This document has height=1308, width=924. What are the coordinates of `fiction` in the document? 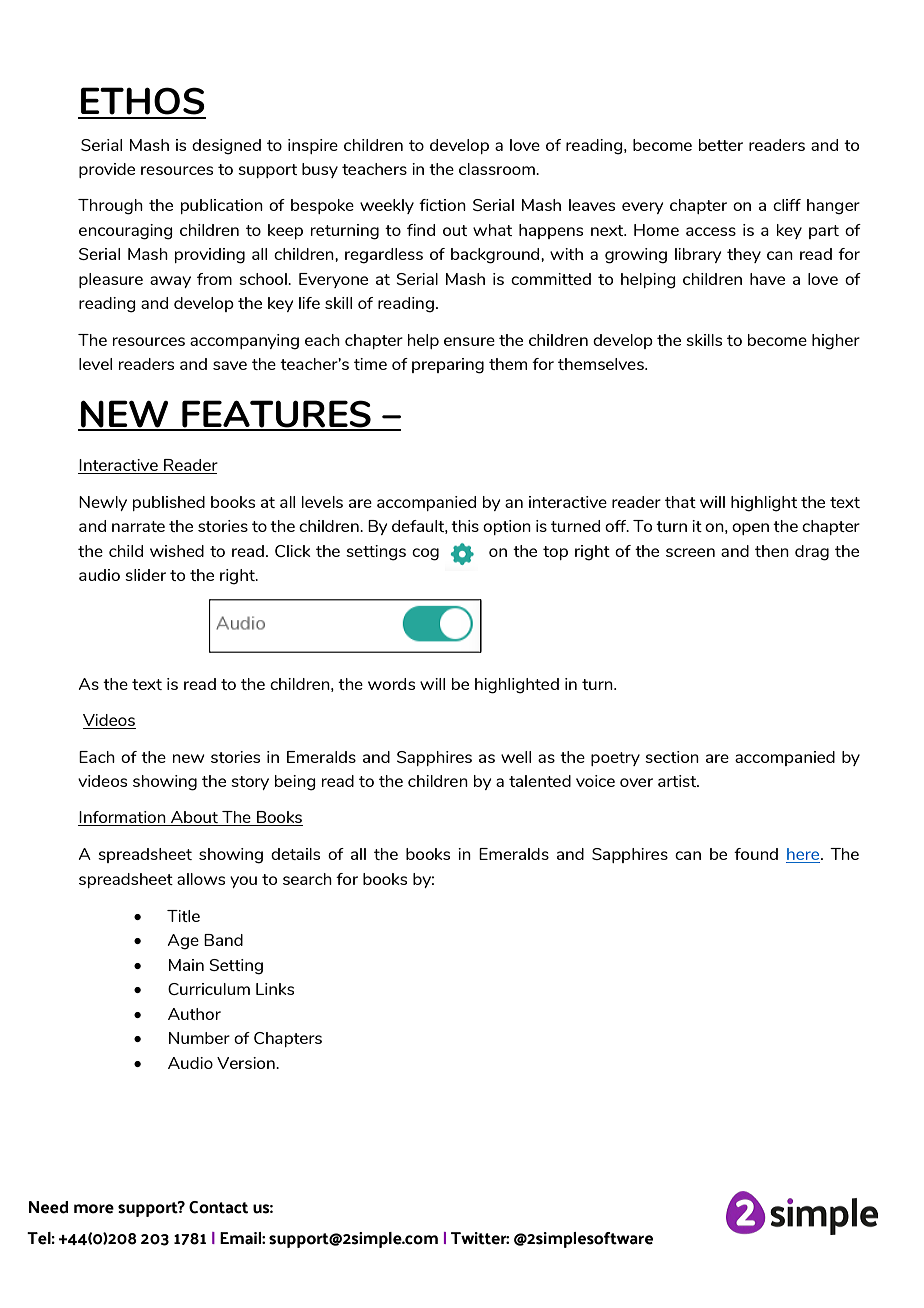 It's located at (442, 205).
